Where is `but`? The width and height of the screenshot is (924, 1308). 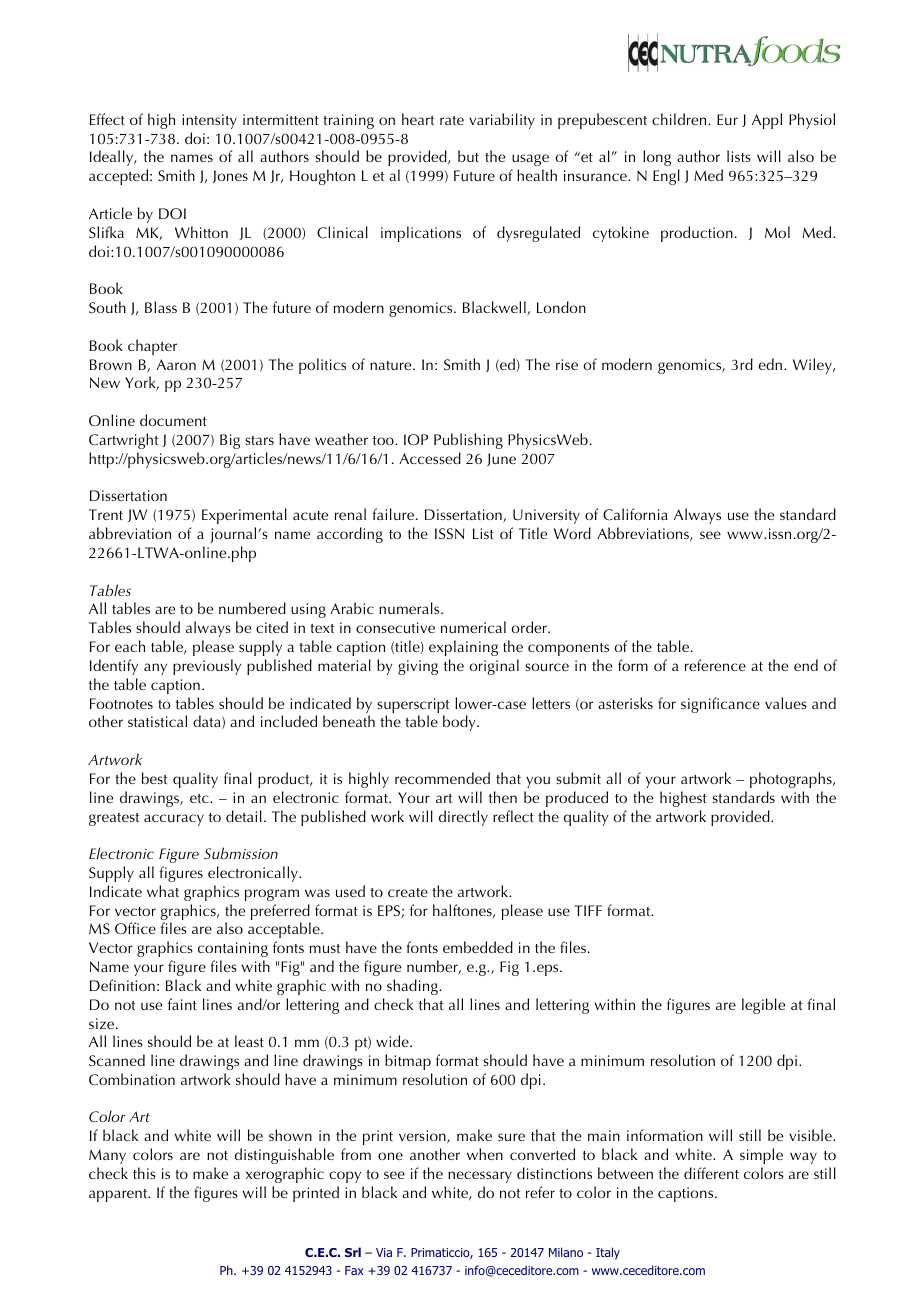 but is located at coordinates (468, 156).
